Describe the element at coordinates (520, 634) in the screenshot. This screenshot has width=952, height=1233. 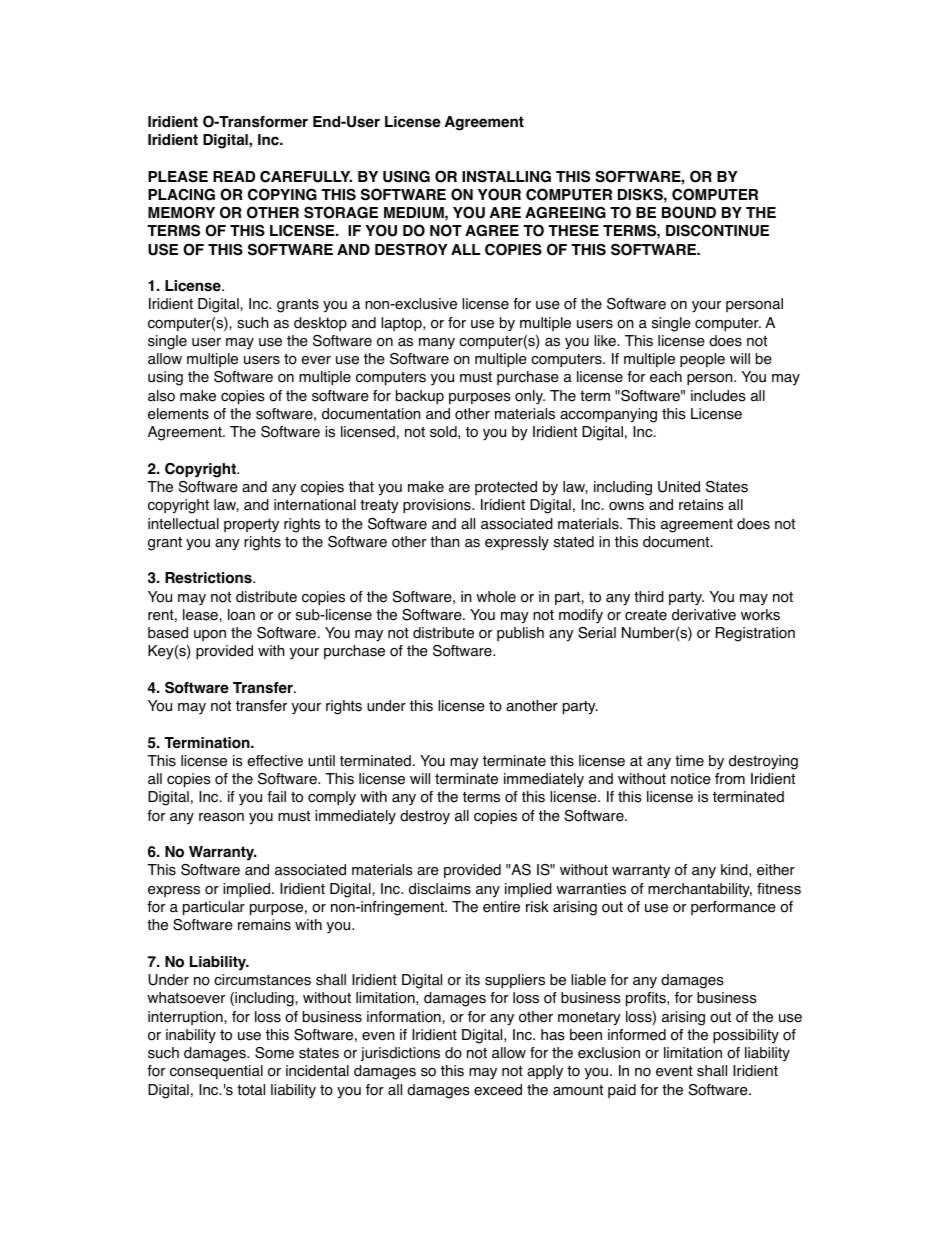
I see `publish` at that location.
